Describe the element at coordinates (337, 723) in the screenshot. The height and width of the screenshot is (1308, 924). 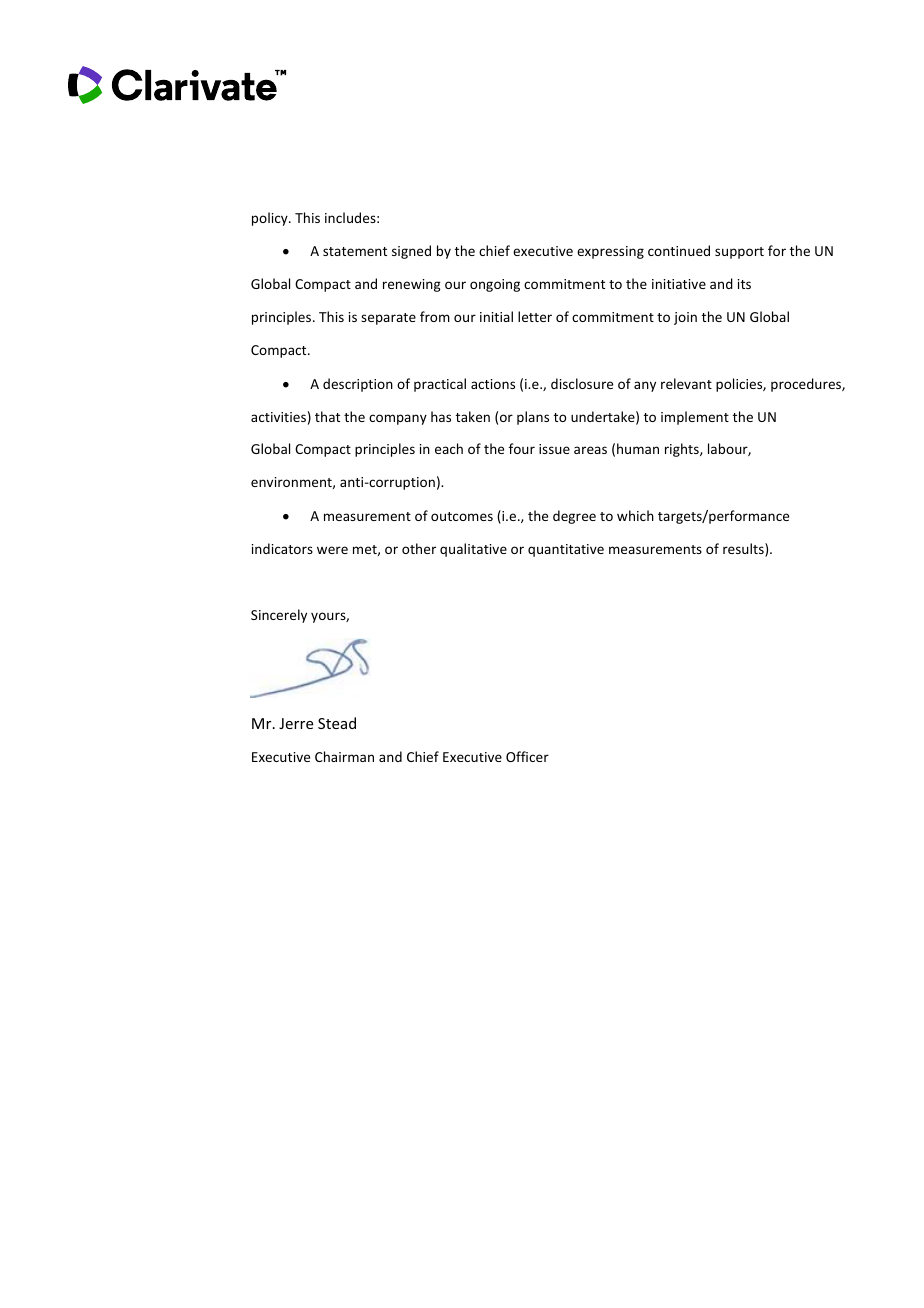
I see `Stead` at that location.
